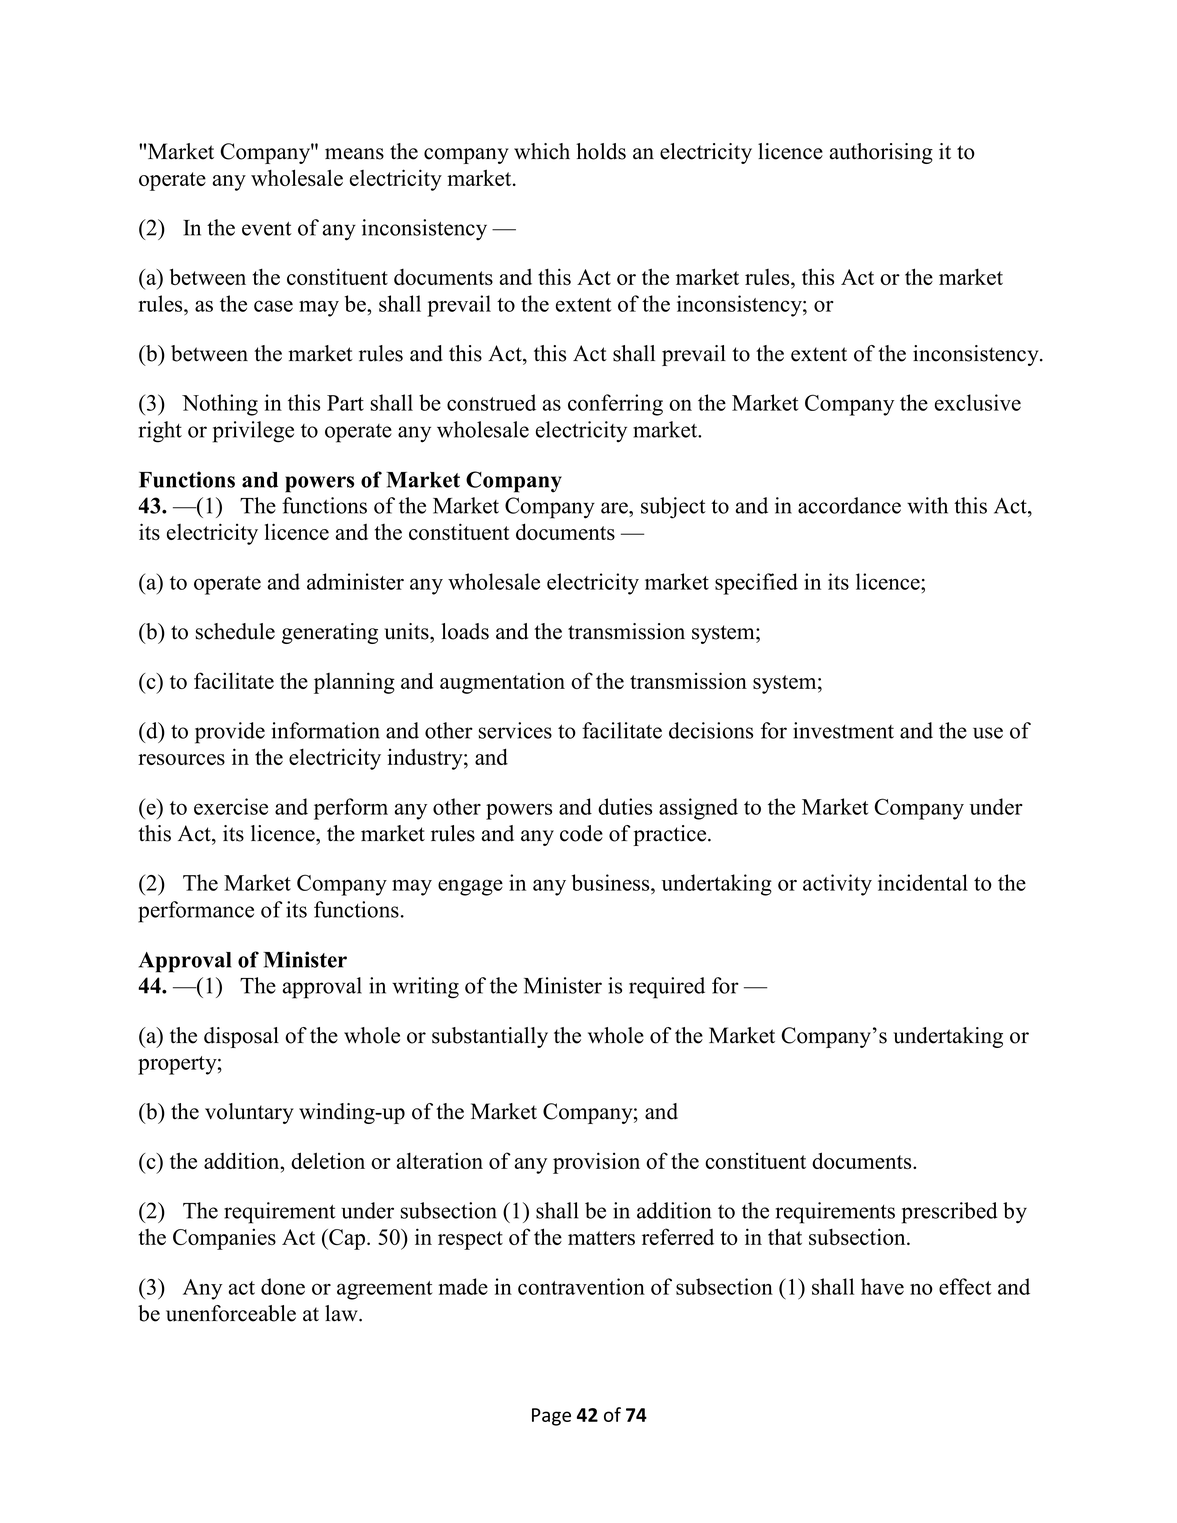 The height and width of the document is (1523, 1177). Describe the element at coordinates (601, 151) in the document. I see `holds` at that location.
